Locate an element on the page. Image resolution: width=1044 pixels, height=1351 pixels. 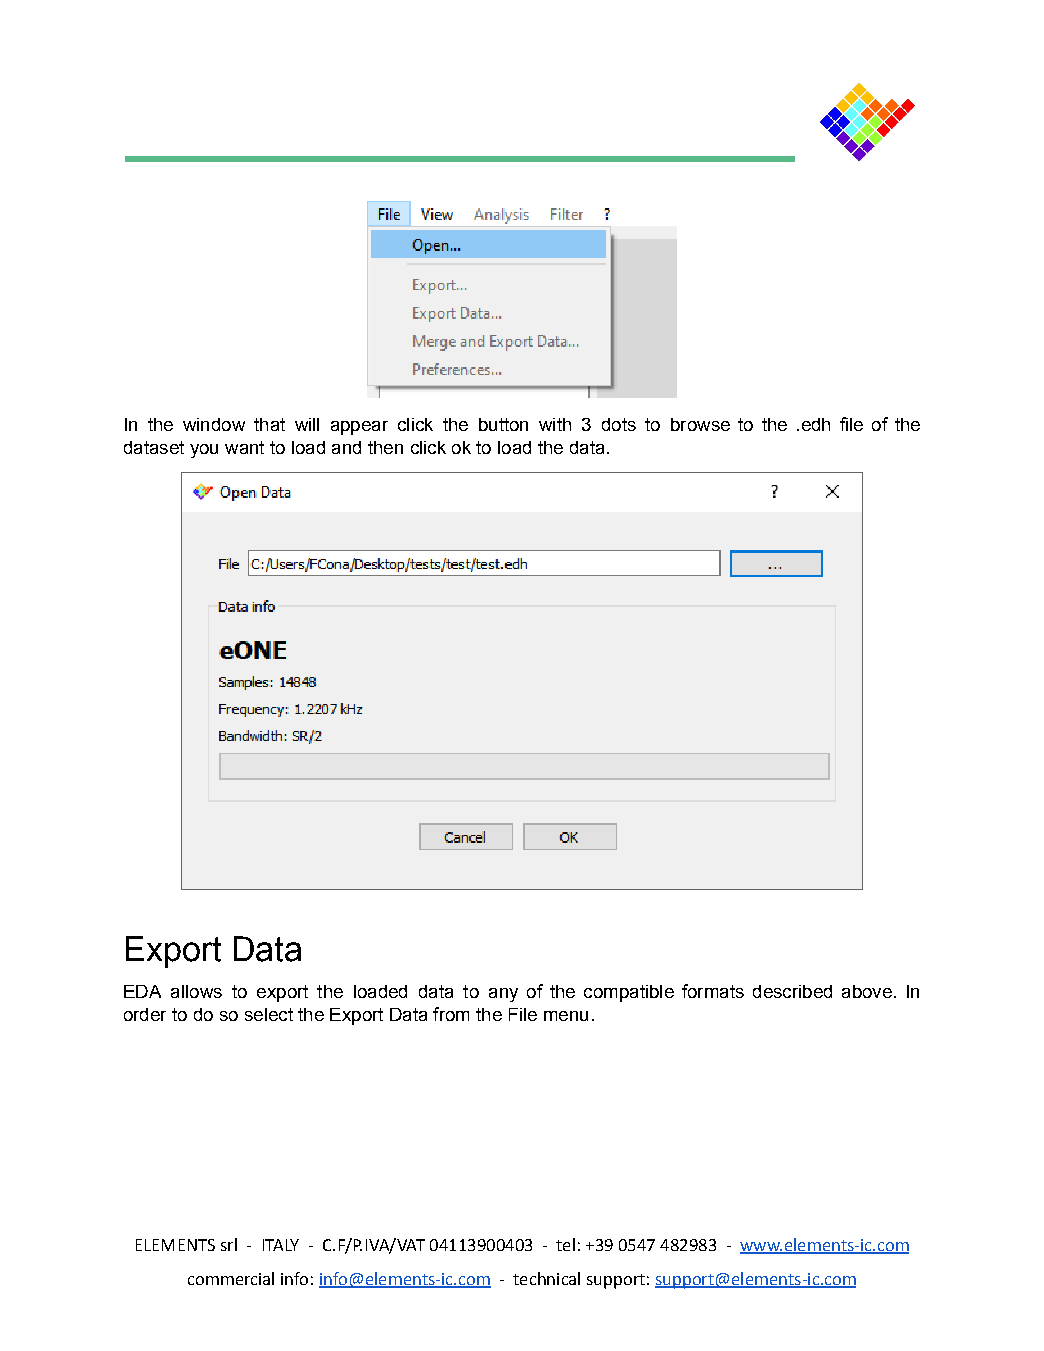
with is located at coordinates (555, 424).
